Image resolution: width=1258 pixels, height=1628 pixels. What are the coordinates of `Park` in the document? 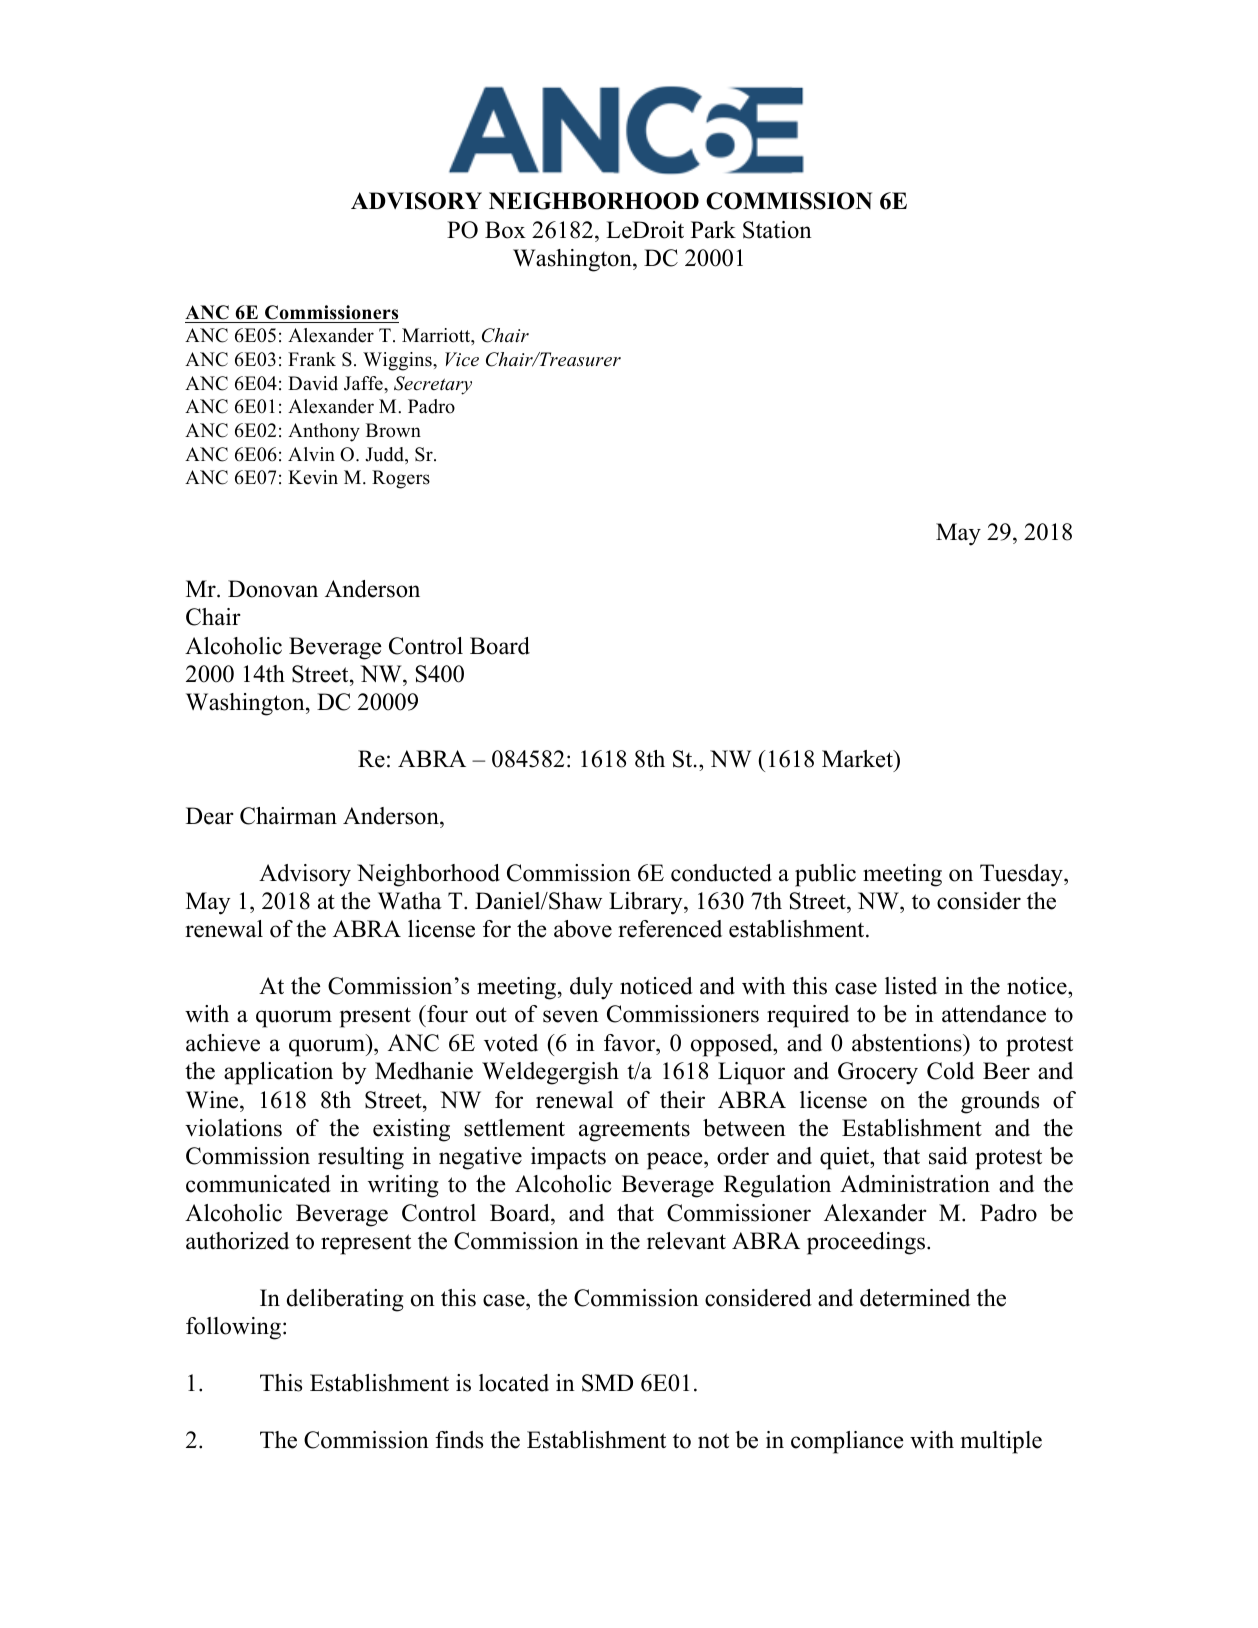 It's located at (713, 230).
